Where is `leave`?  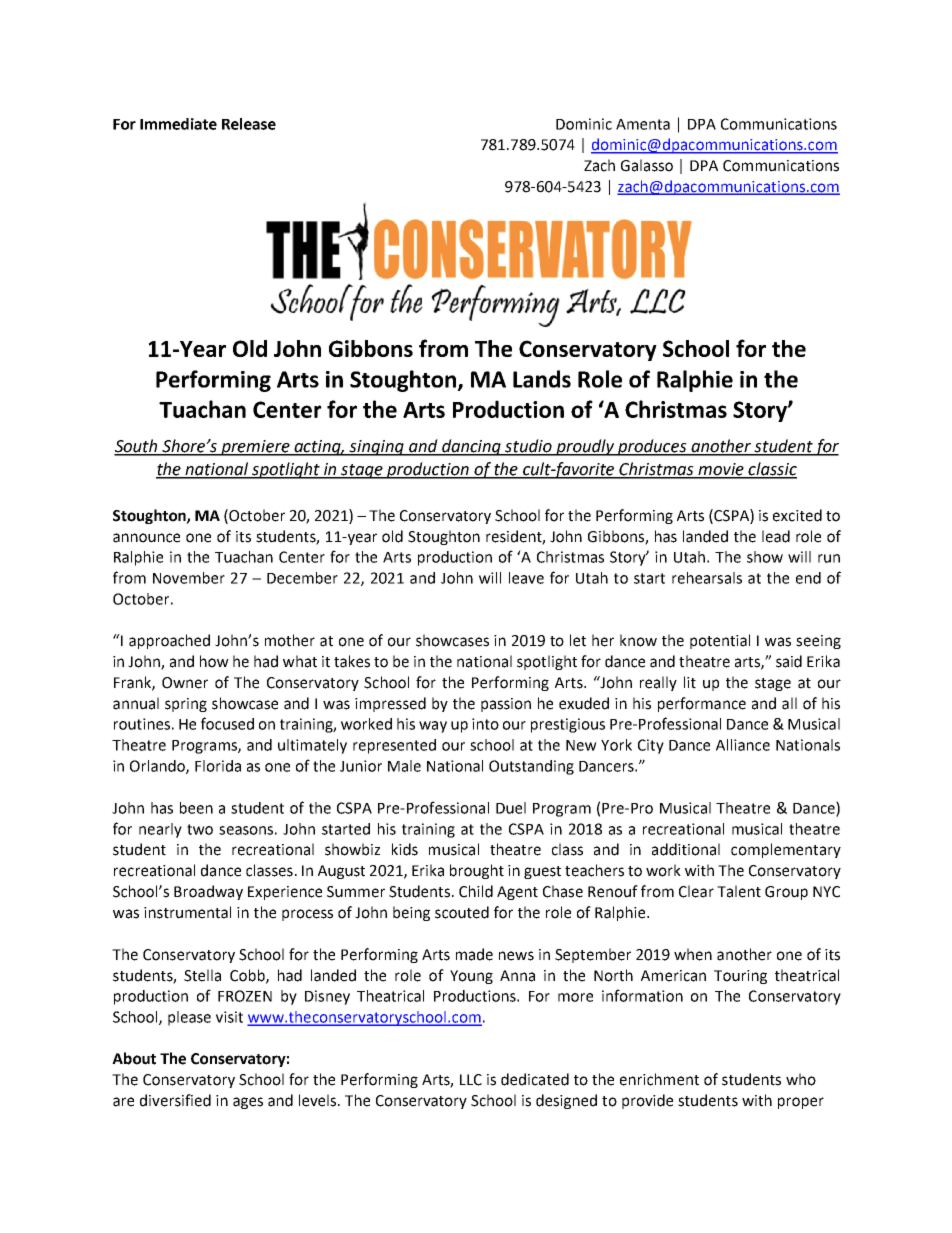
leave is located at coordinates (526, 578).
